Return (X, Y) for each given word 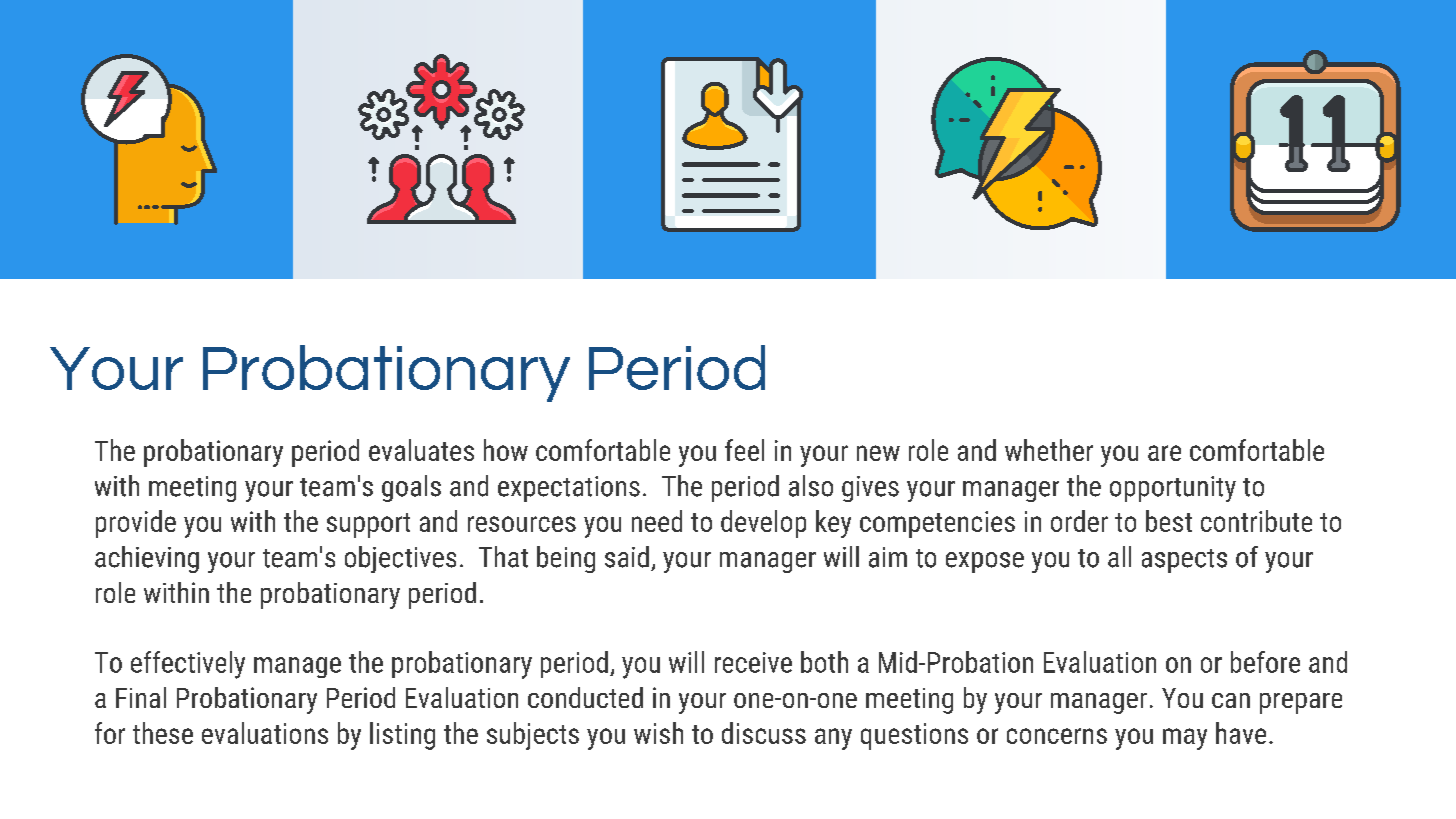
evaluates (421, 450)
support (368, 525)
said (627, 557)
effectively (188, 665)
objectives (400, 559)
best (1169, 521)
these (163, 733)
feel (744, 450)
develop (763, 524)
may (1185, 739)
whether (1049, 450)
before (1265, 662)
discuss (764, 733)
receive (753, 662)
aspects (1184, 561)
